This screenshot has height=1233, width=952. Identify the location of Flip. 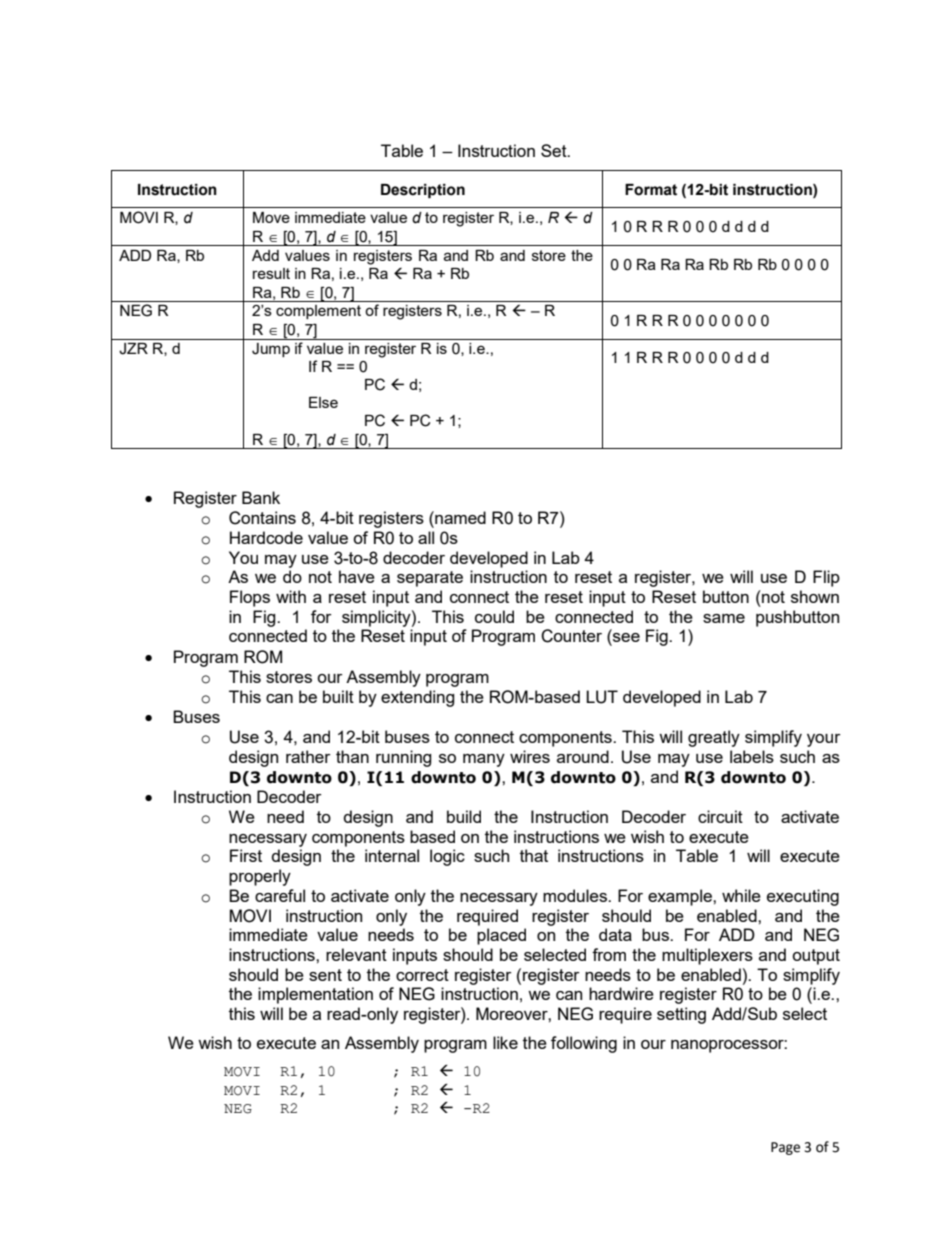
(826, 578).
